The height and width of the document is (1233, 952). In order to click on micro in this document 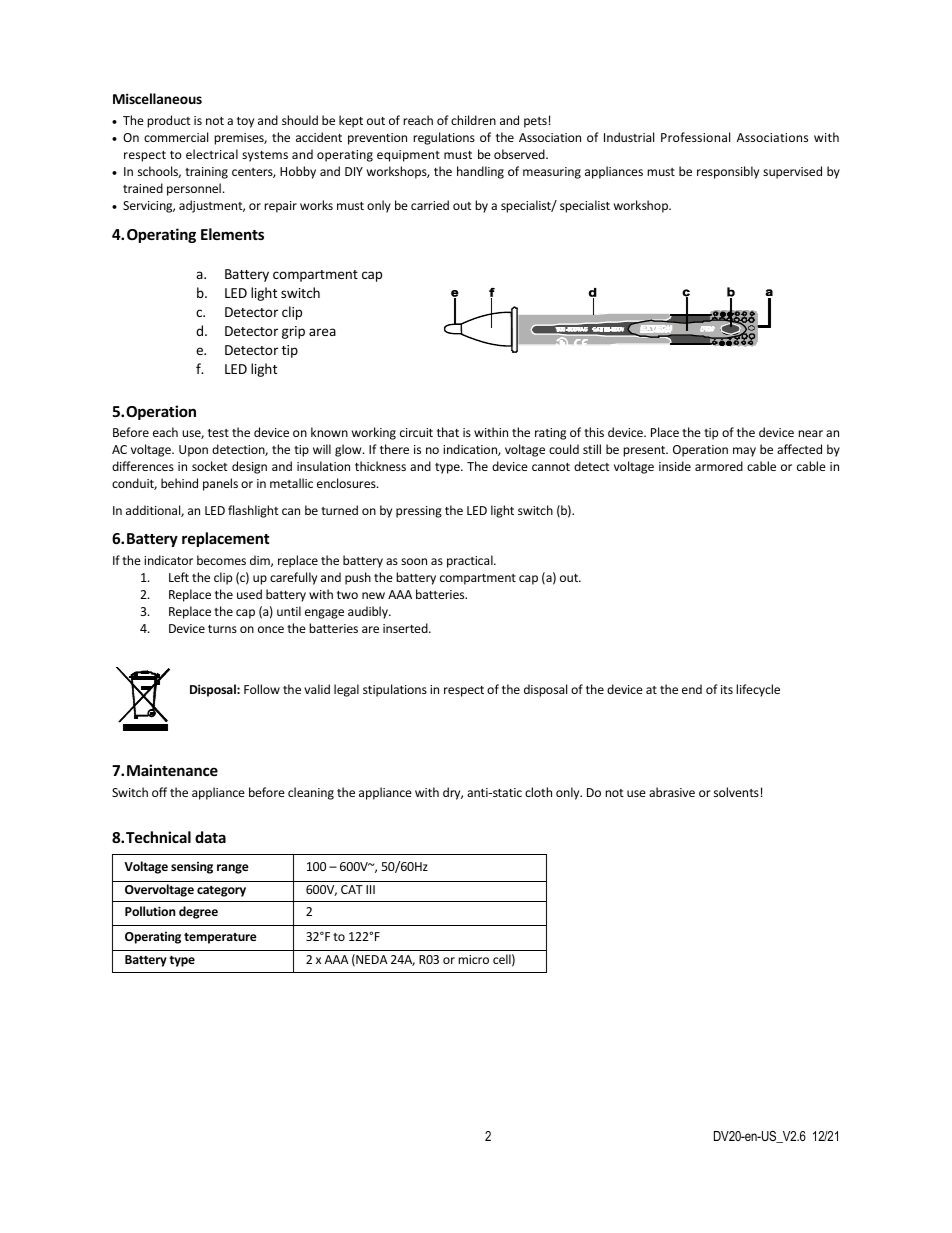, I will do `click(473, 959)`.
